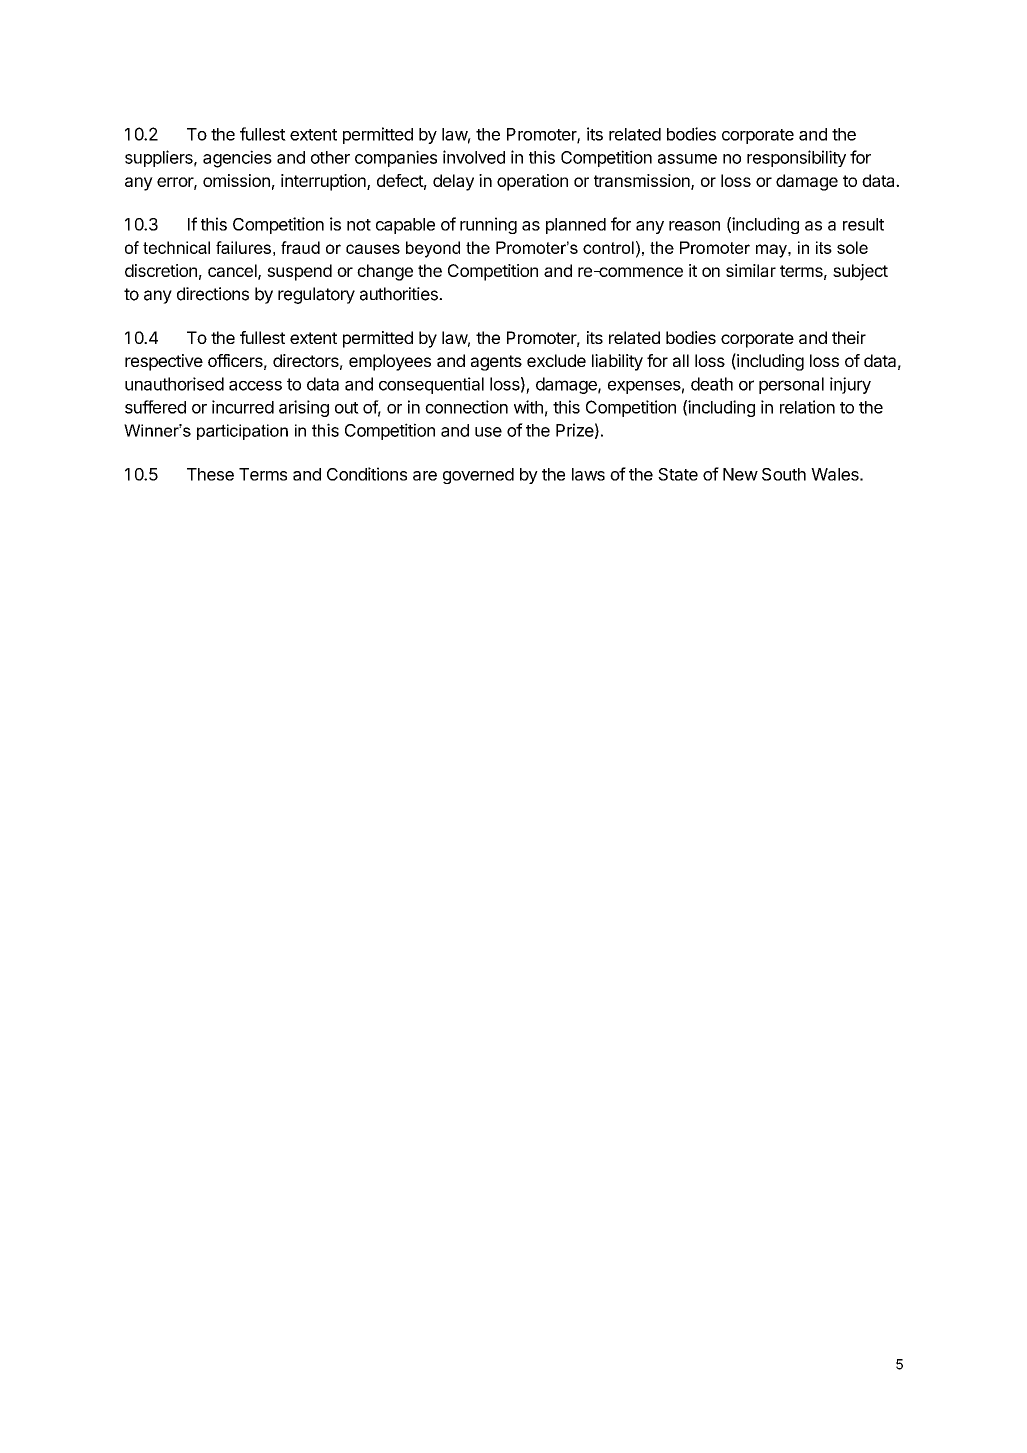 This image has width=1027, height=1453. What do you see at coordinates (210, 474) in the image?
I see `These` at bounding box center [210, 474].
